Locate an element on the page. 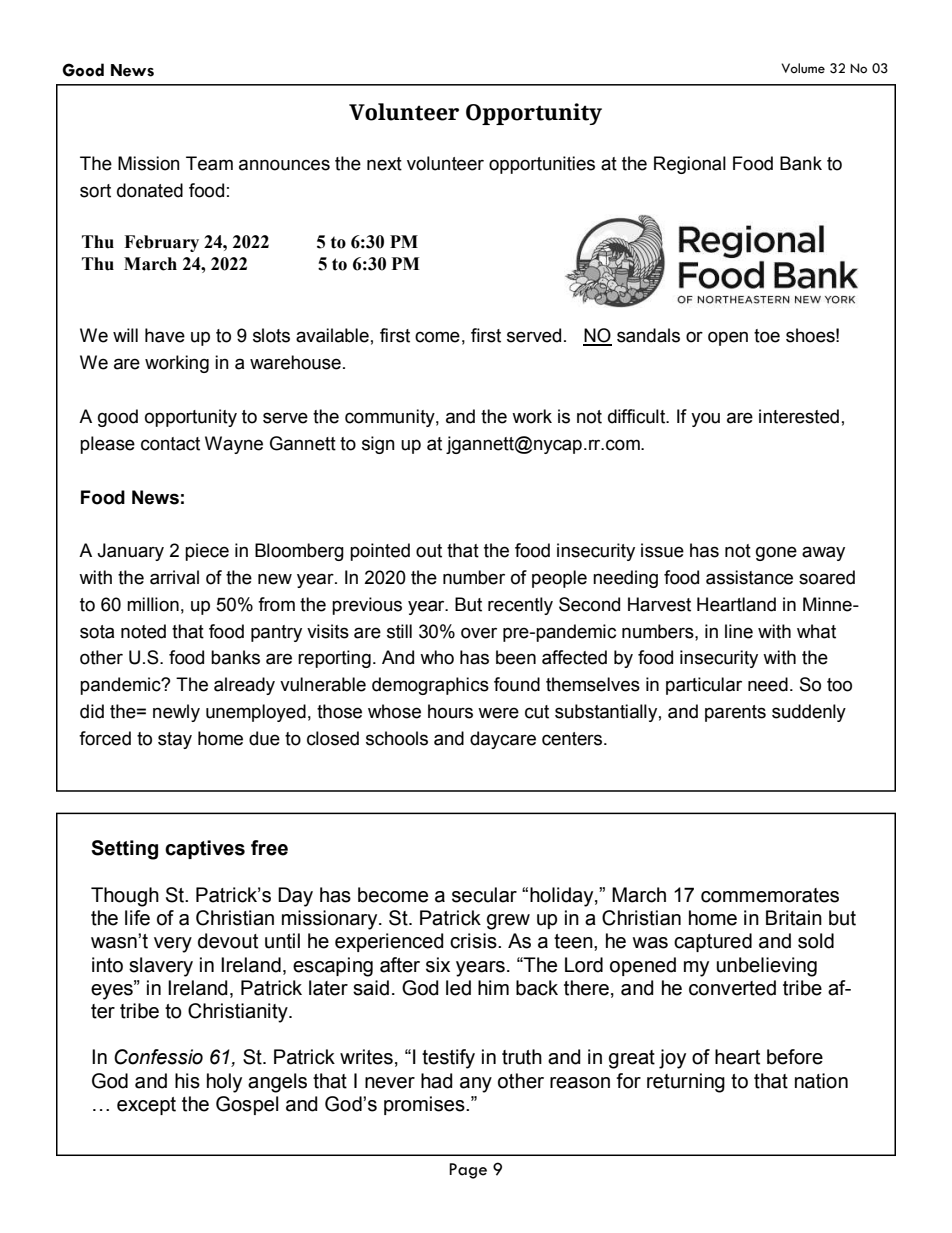  Volume is located at coordinates (803, 68).
